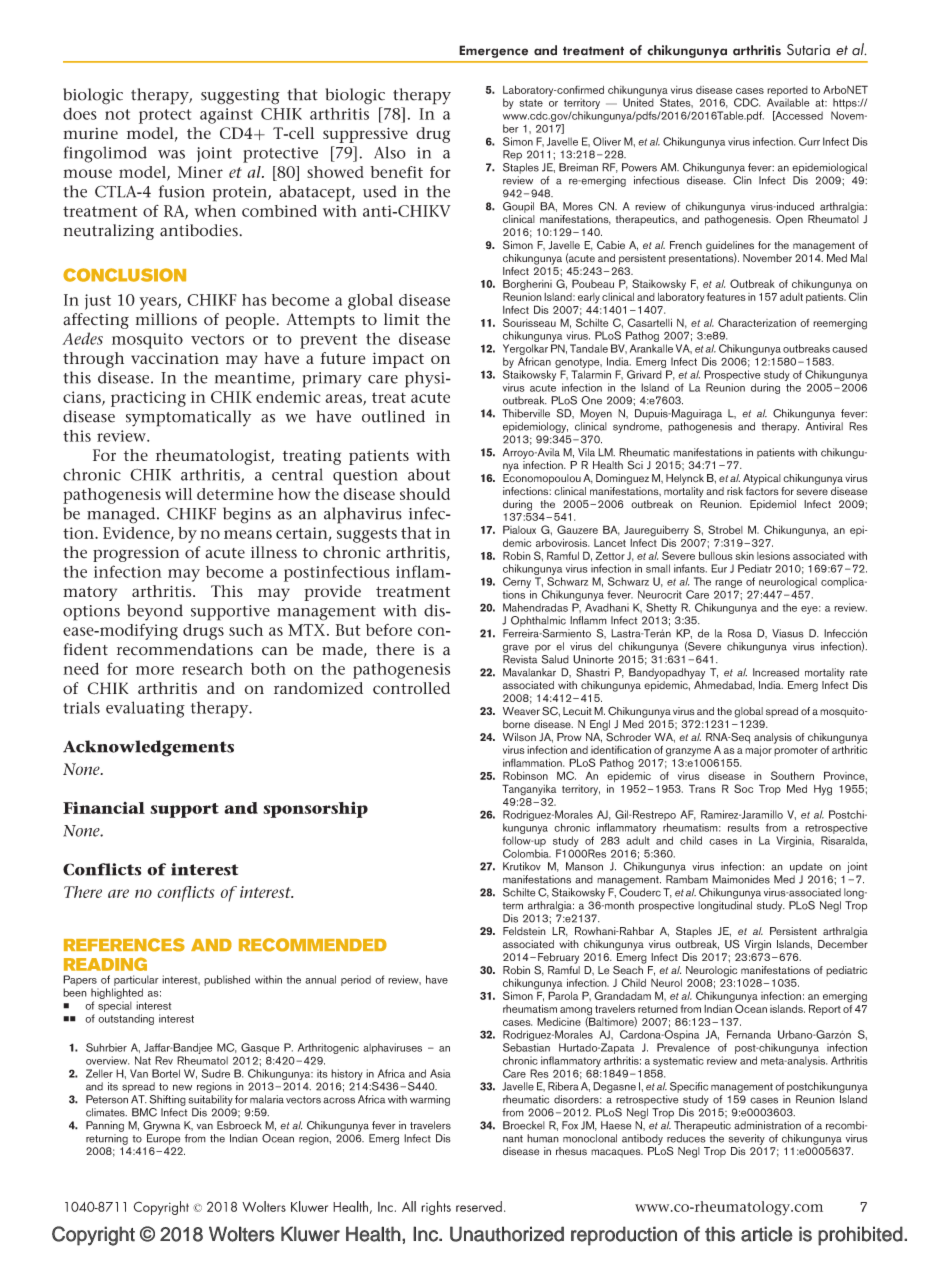 This document has height=1270, width=952. I want to click on was, so click(171, 154).
